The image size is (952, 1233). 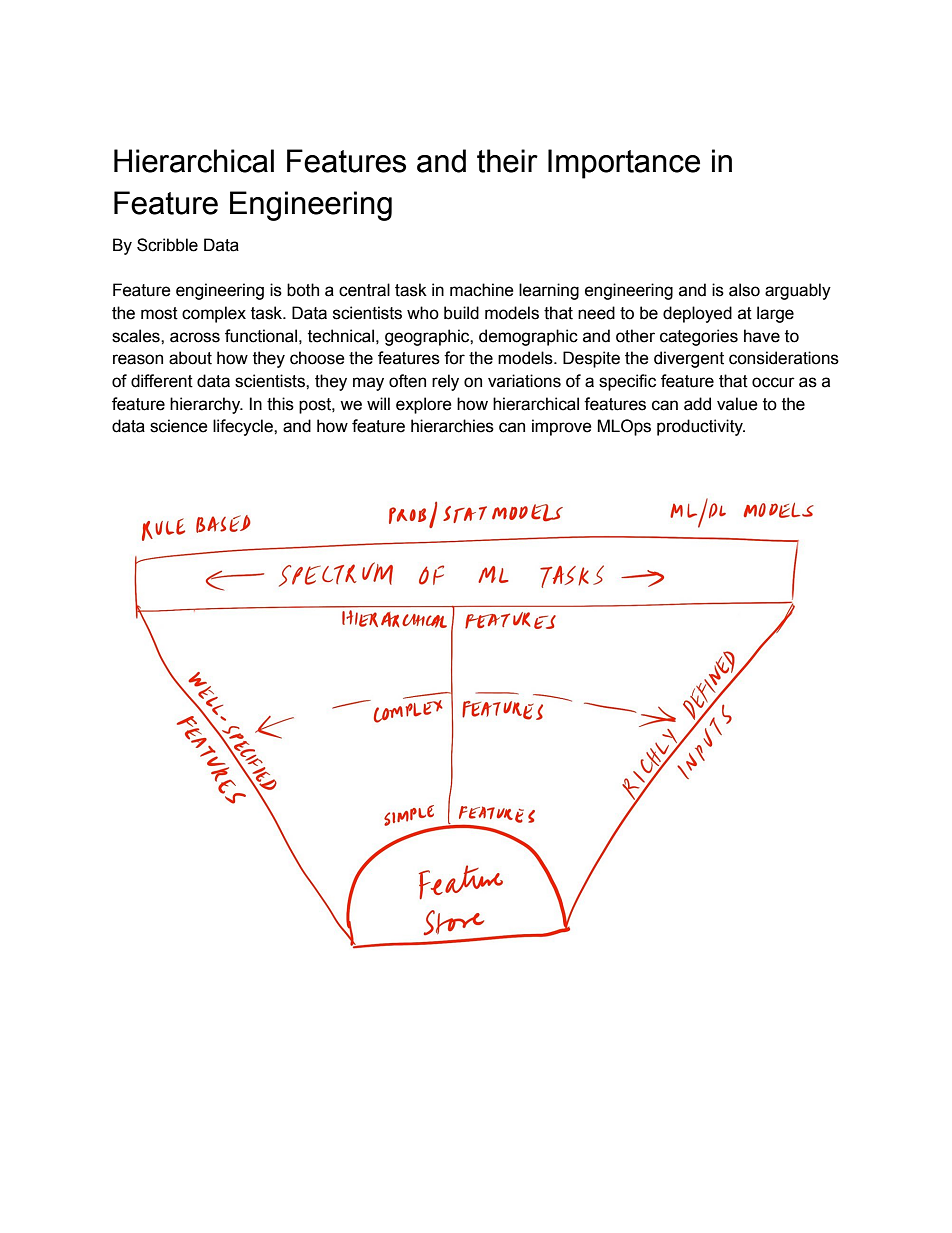 What do you see at coordinates (167, 245) in the image?
I see `Scribble` at bounding box center [167, 245].
